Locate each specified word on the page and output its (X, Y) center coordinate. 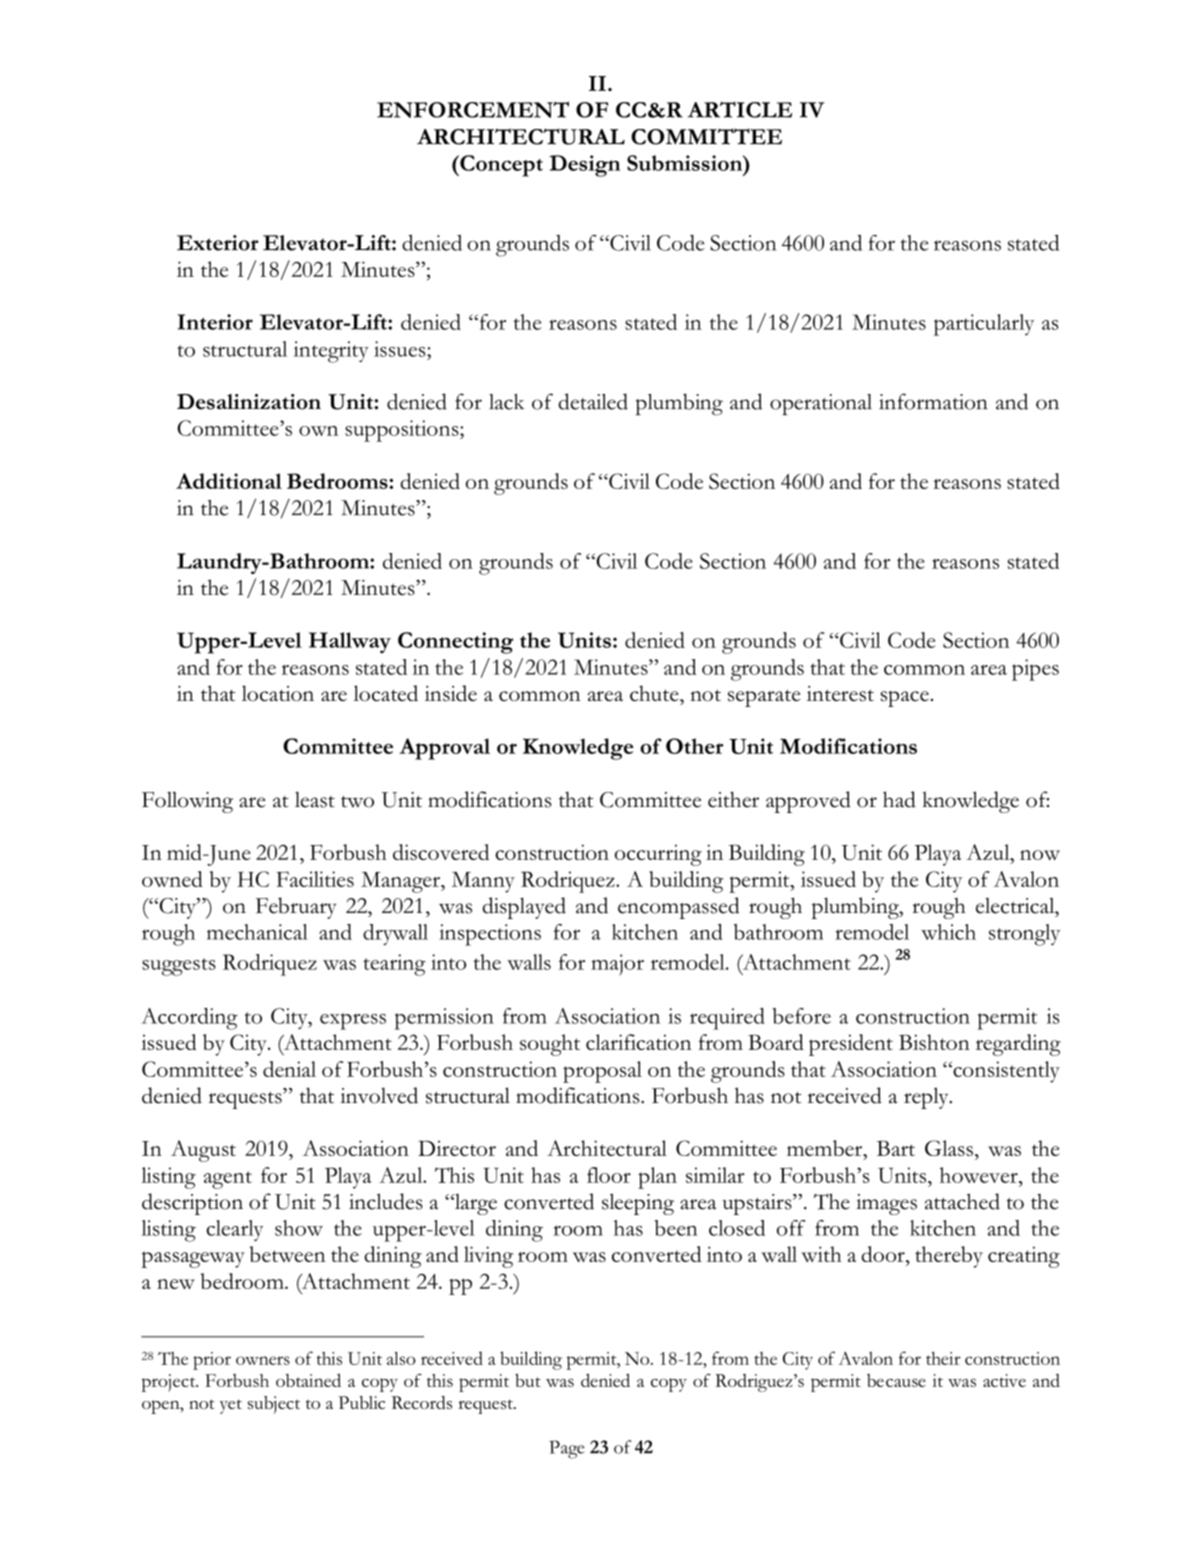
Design (585, 166)
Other (694, 746)
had (899, 799)
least (315, 799)
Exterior (218, 243)
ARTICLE (740, 109)
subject (274, 1405)
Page (567, 1449)
